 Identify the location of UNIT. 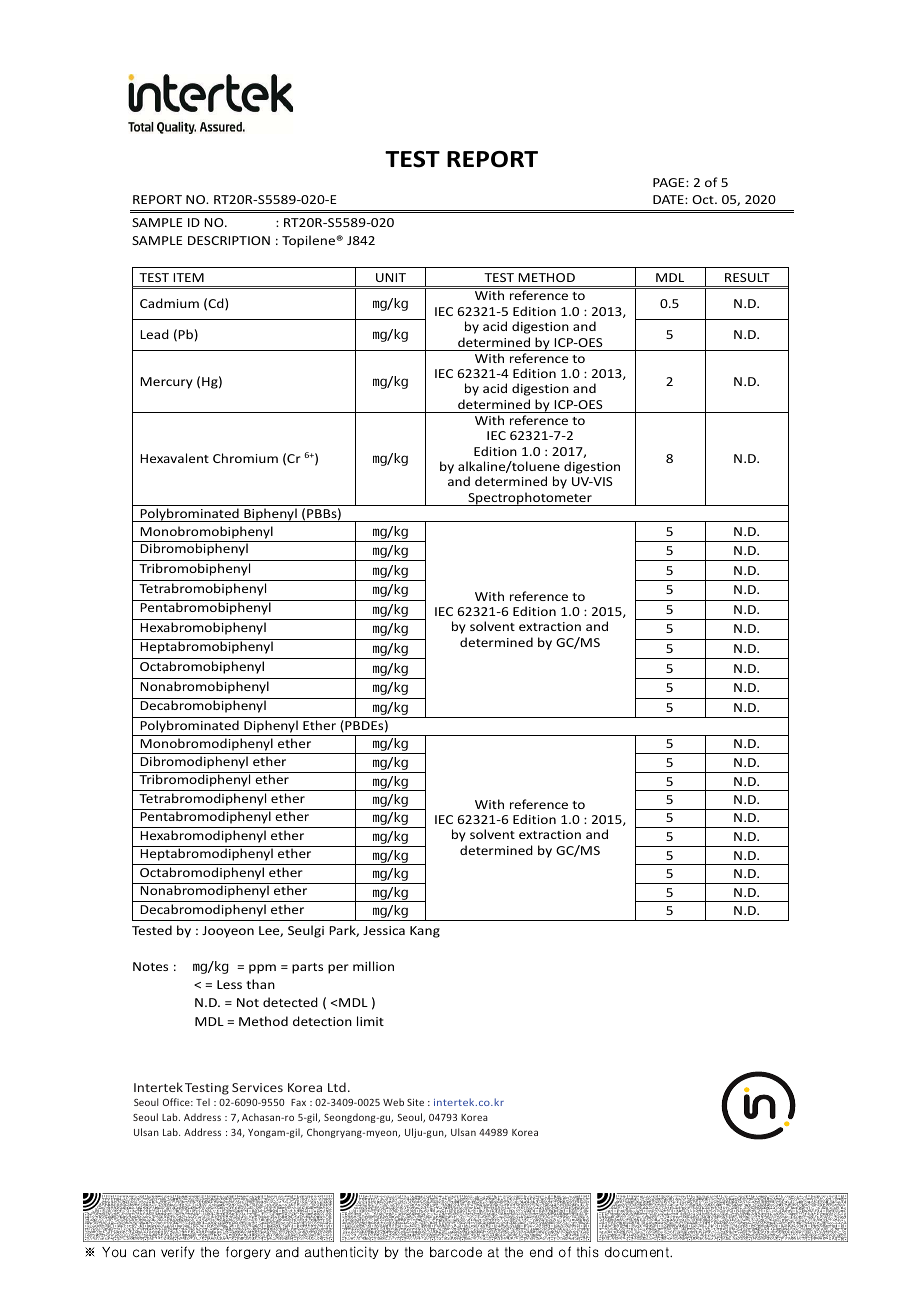
(391, 277).
